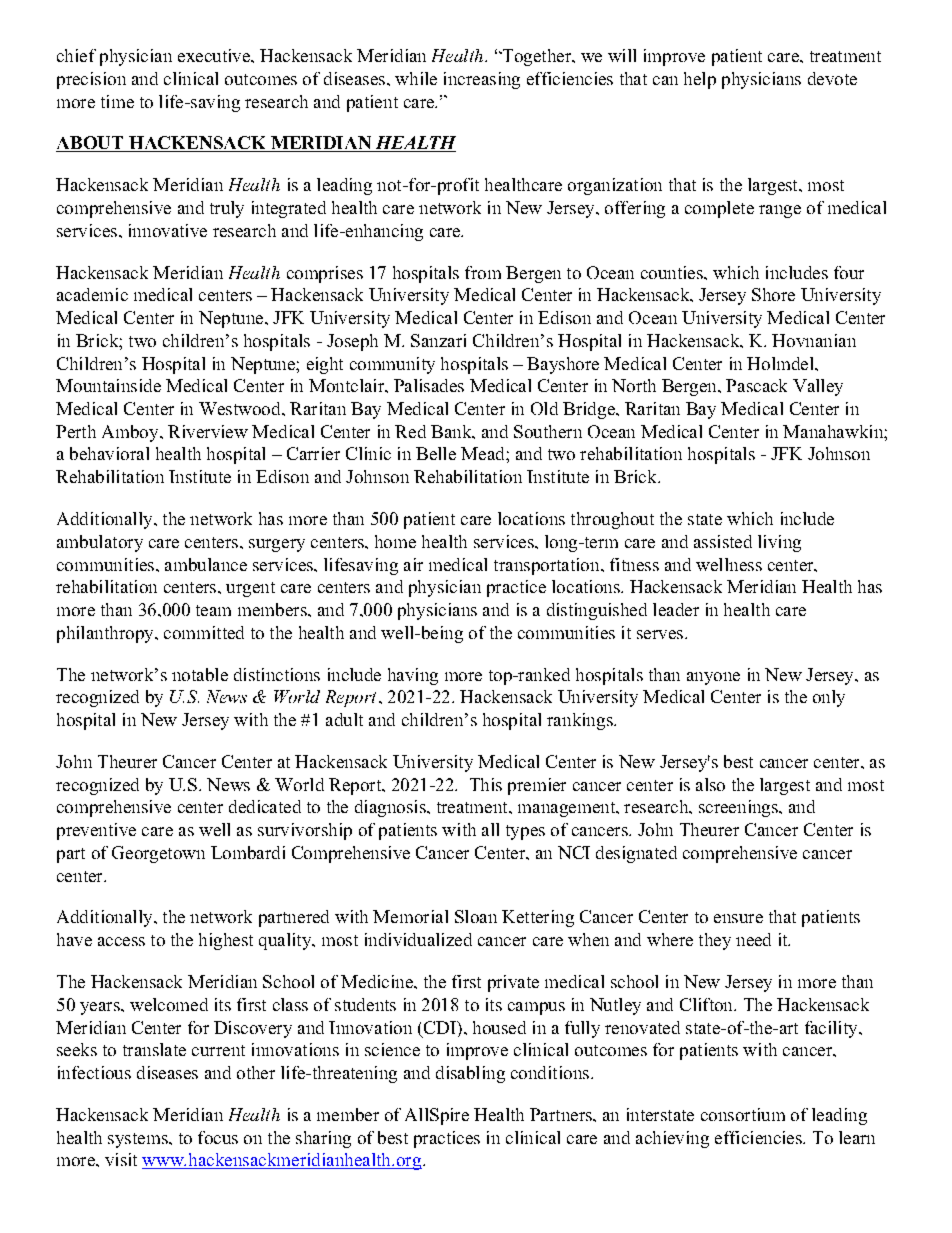 Image resolution: width=952 pixels, height=1233 pixels. What do you see at coordinates (452, 431) in the screenshot?
I see `Bank` at bounding box center [452, 431].
